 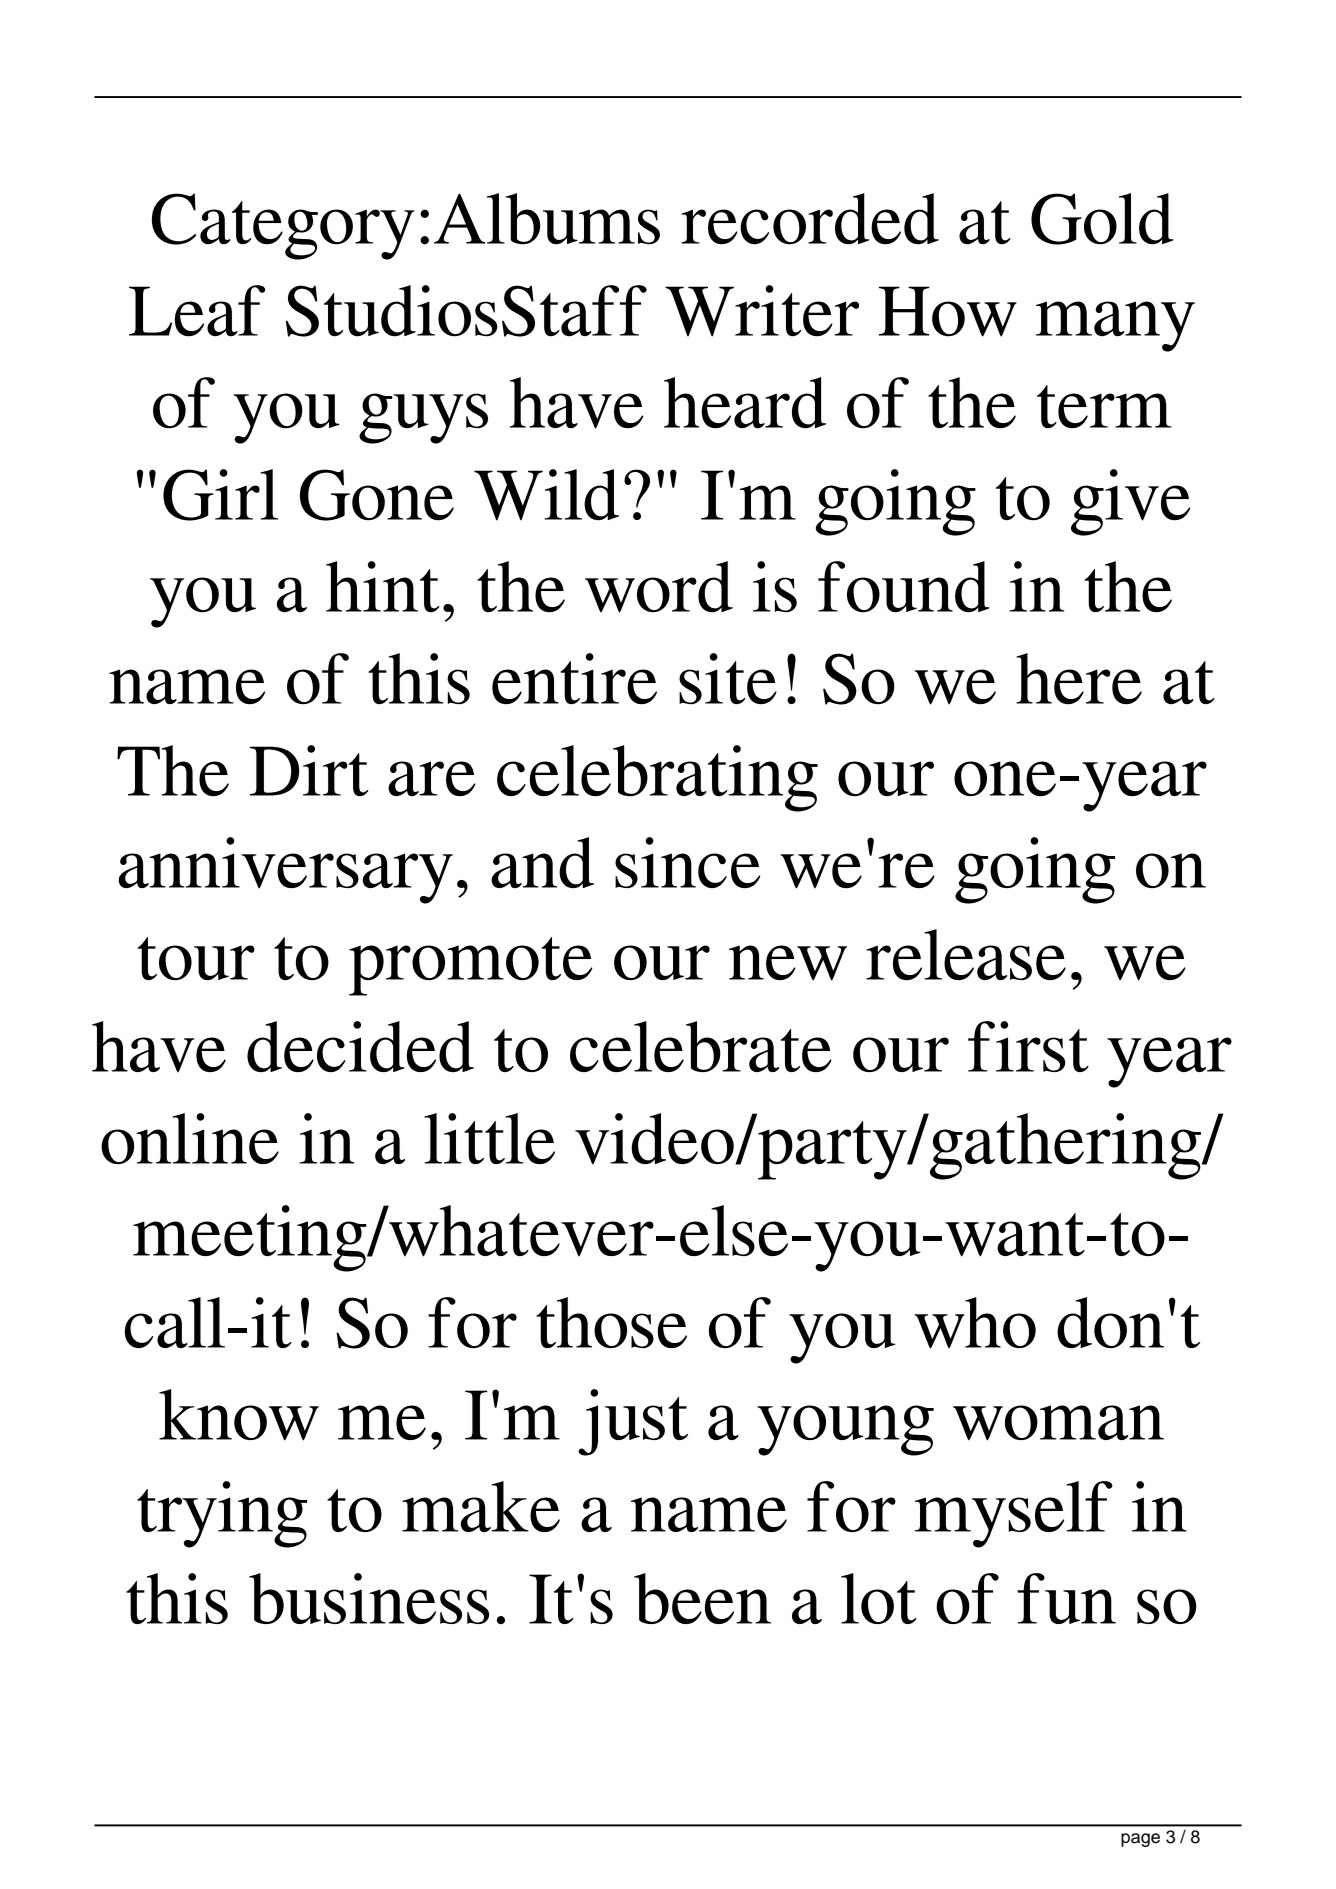 I want to click on first, so click(x=1028, y=1046).
